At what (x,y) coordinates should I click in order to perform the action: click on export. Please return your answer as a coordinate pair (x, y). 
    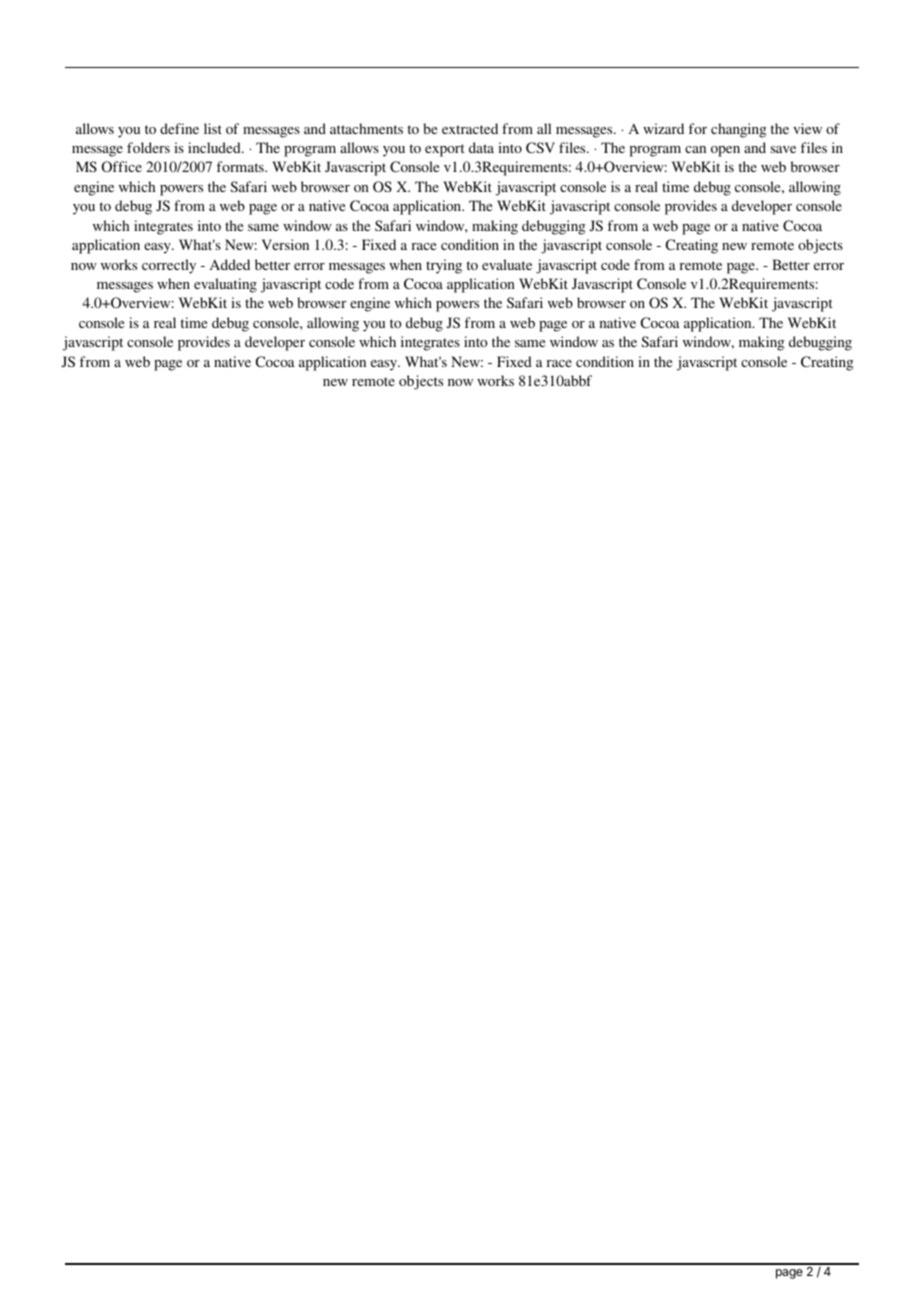
    Looking at the image, I should click on (445, 150).
